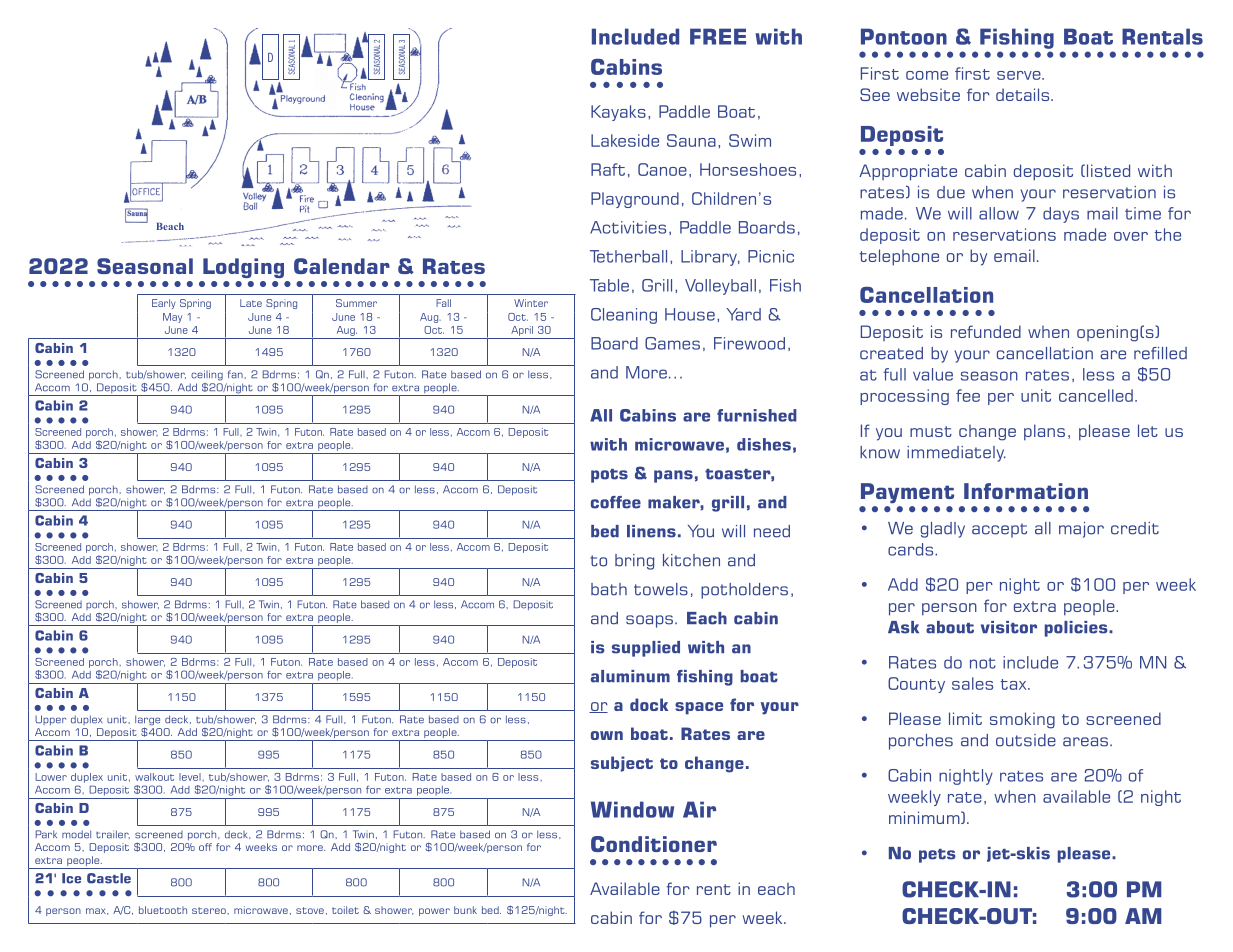  Describe the element at coordinates (630, 676) in the screenshot. I see `aluminum` at that location.
